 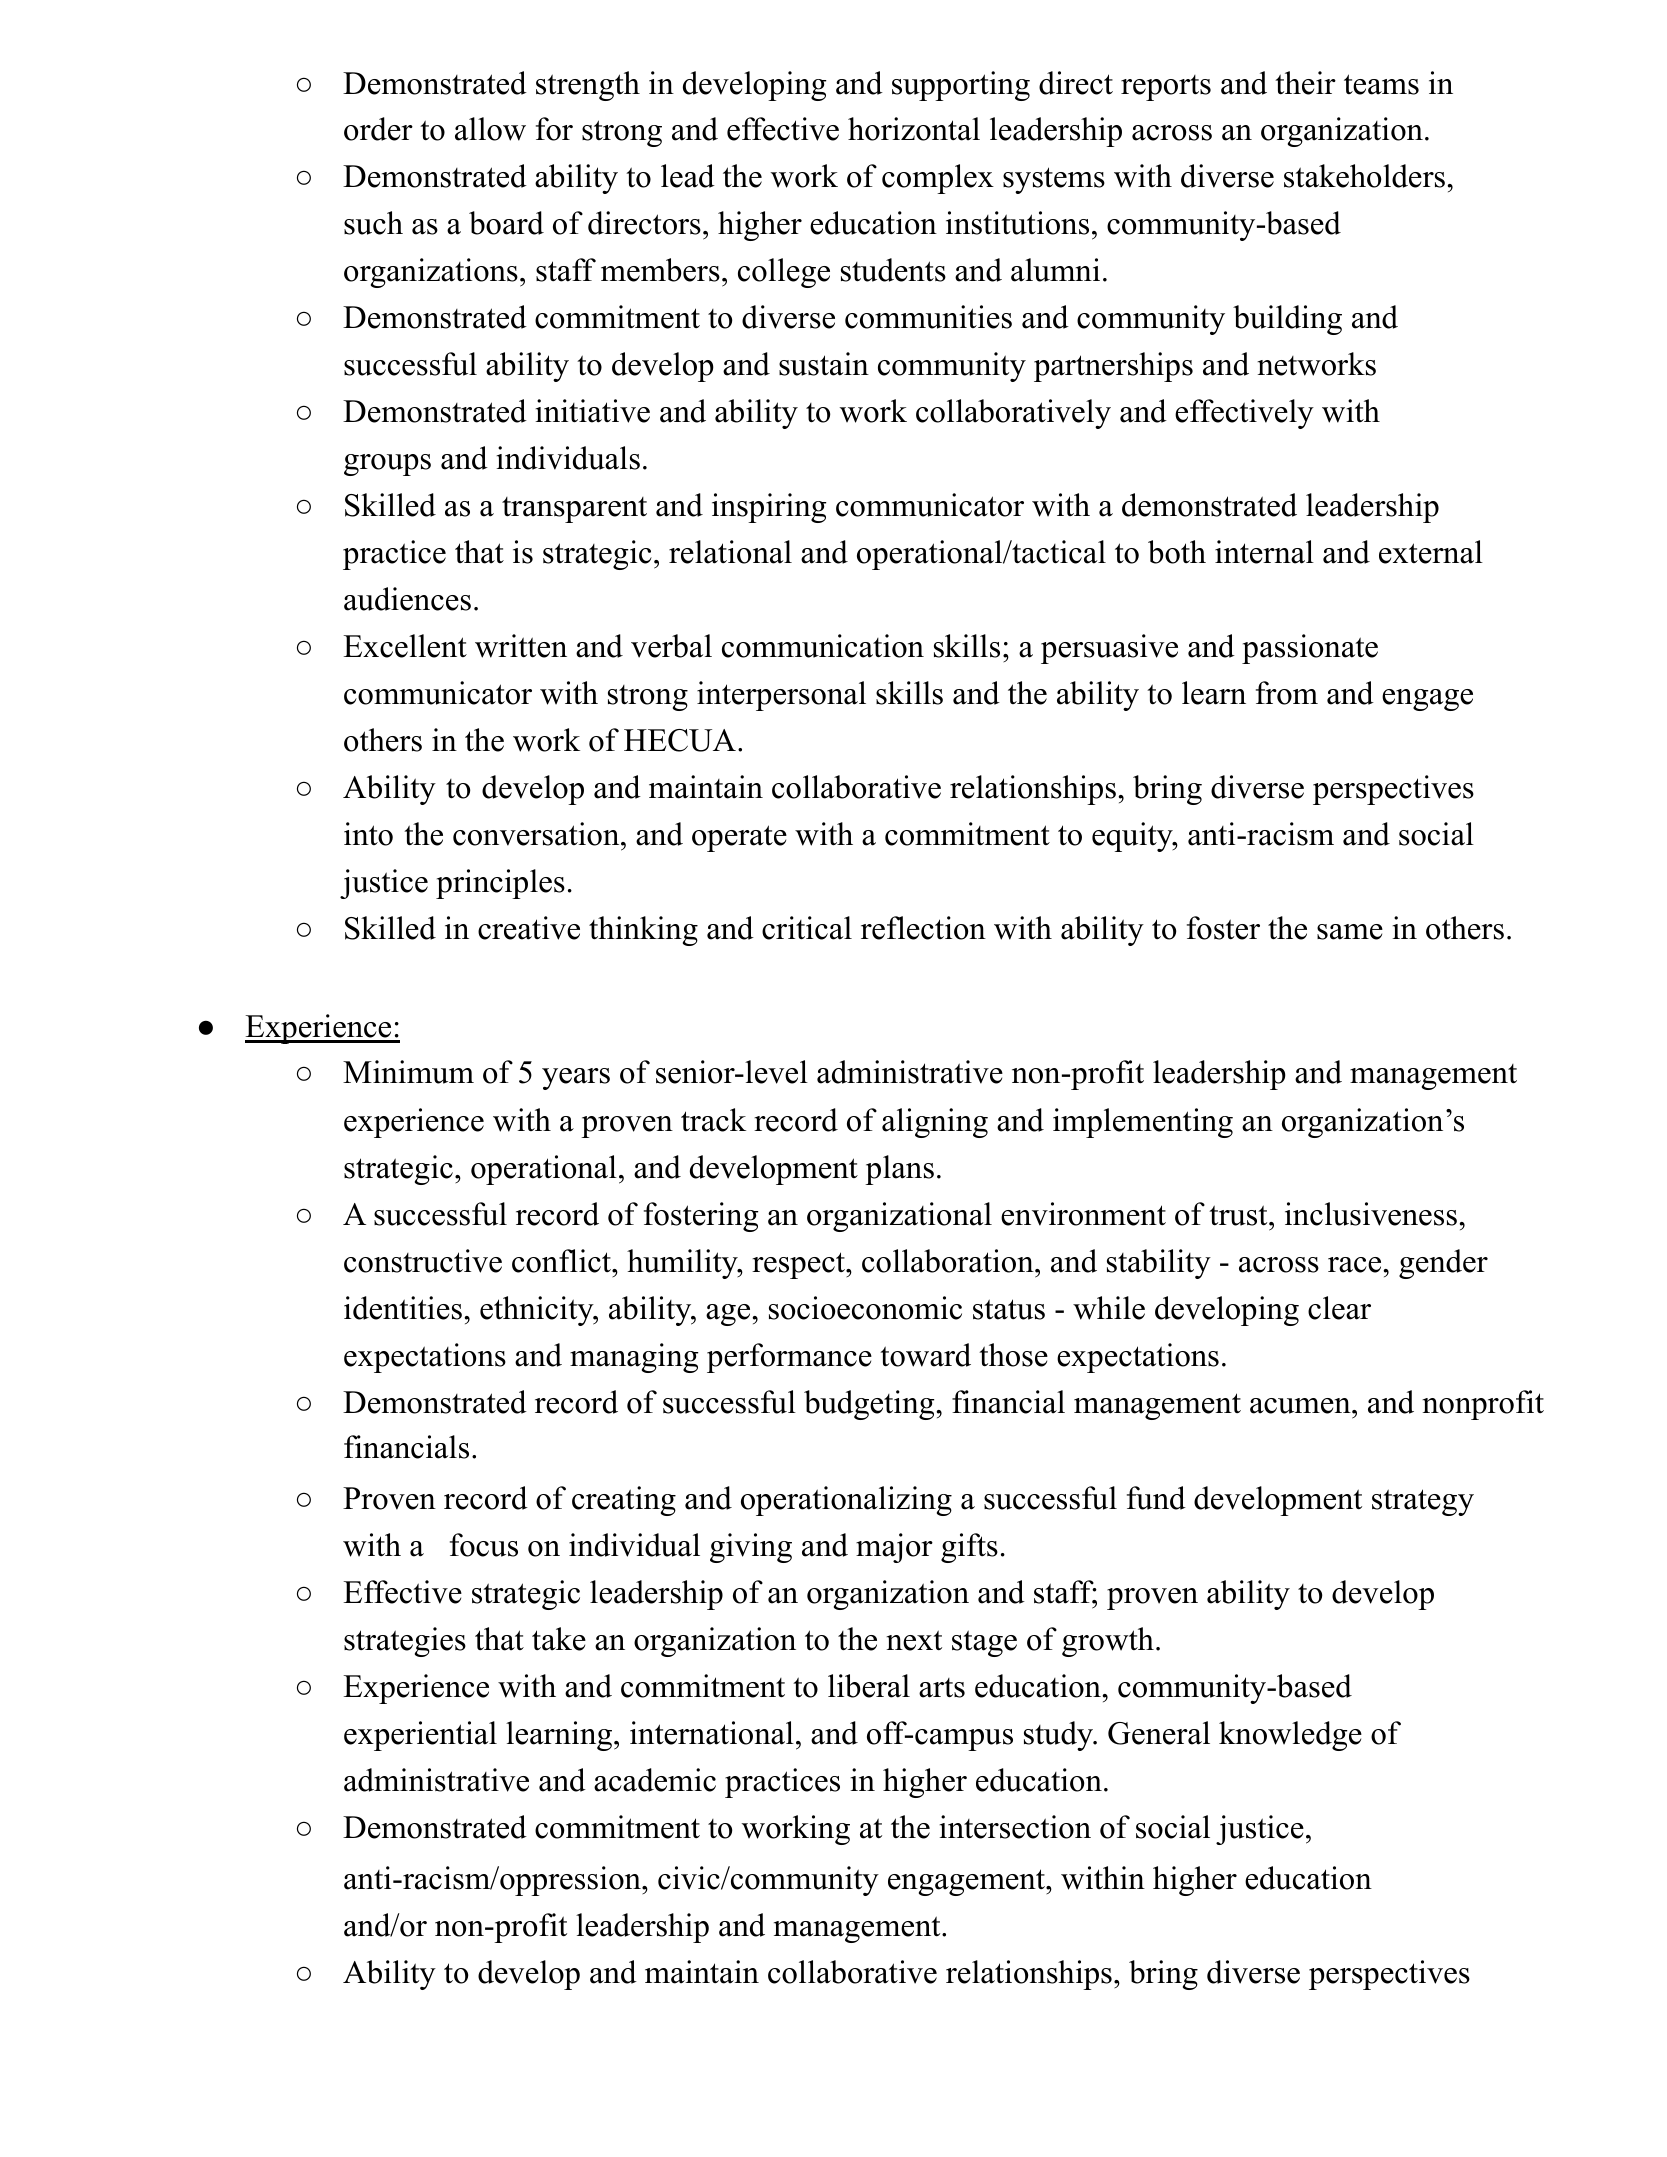 What do you see at coordinates (420, 1736) in the screenshot?
I see `experiential` at bounding box center [420, 1736].
